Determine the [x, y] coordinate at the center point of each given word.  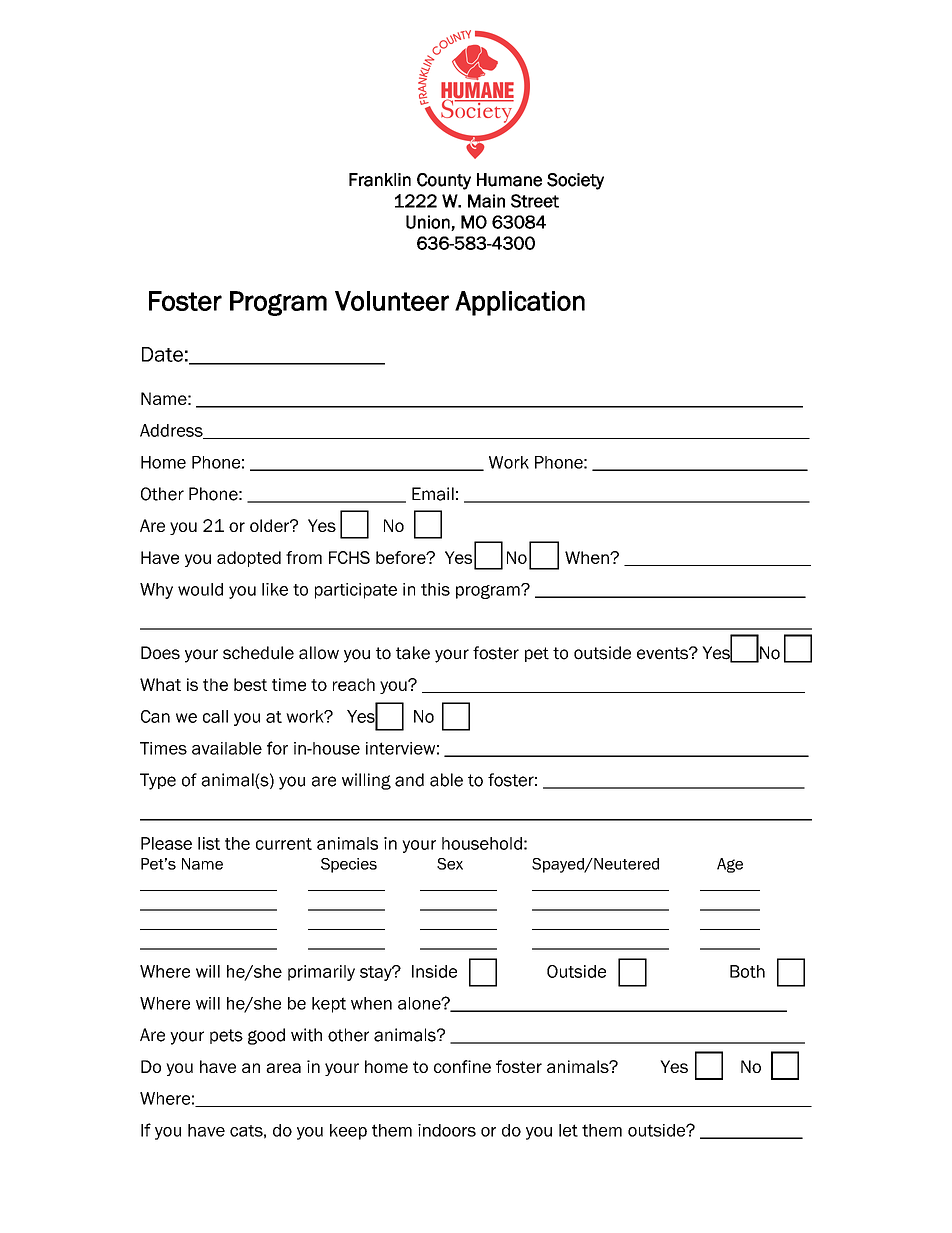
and [409, 780]
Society [575, 181]
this [435, 589]
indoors [447, 1130]
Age [730, 865]
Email [433, 494]
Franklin [380, 180]
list [209, 843]
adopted [249, 559]
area [283, 1068]
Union [429, 223]
